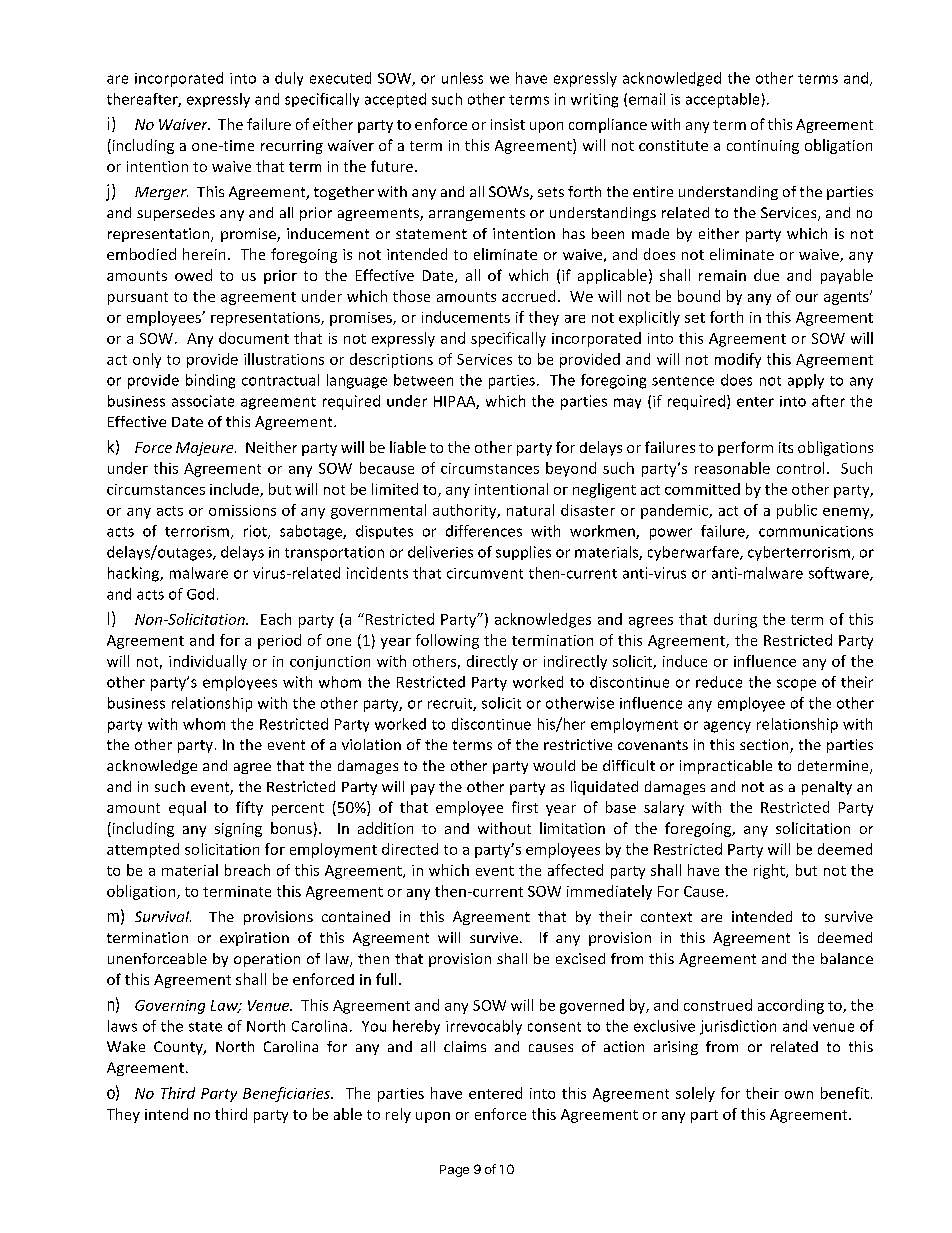  I want to click on Beneficiaries, so click(288, 1094).
